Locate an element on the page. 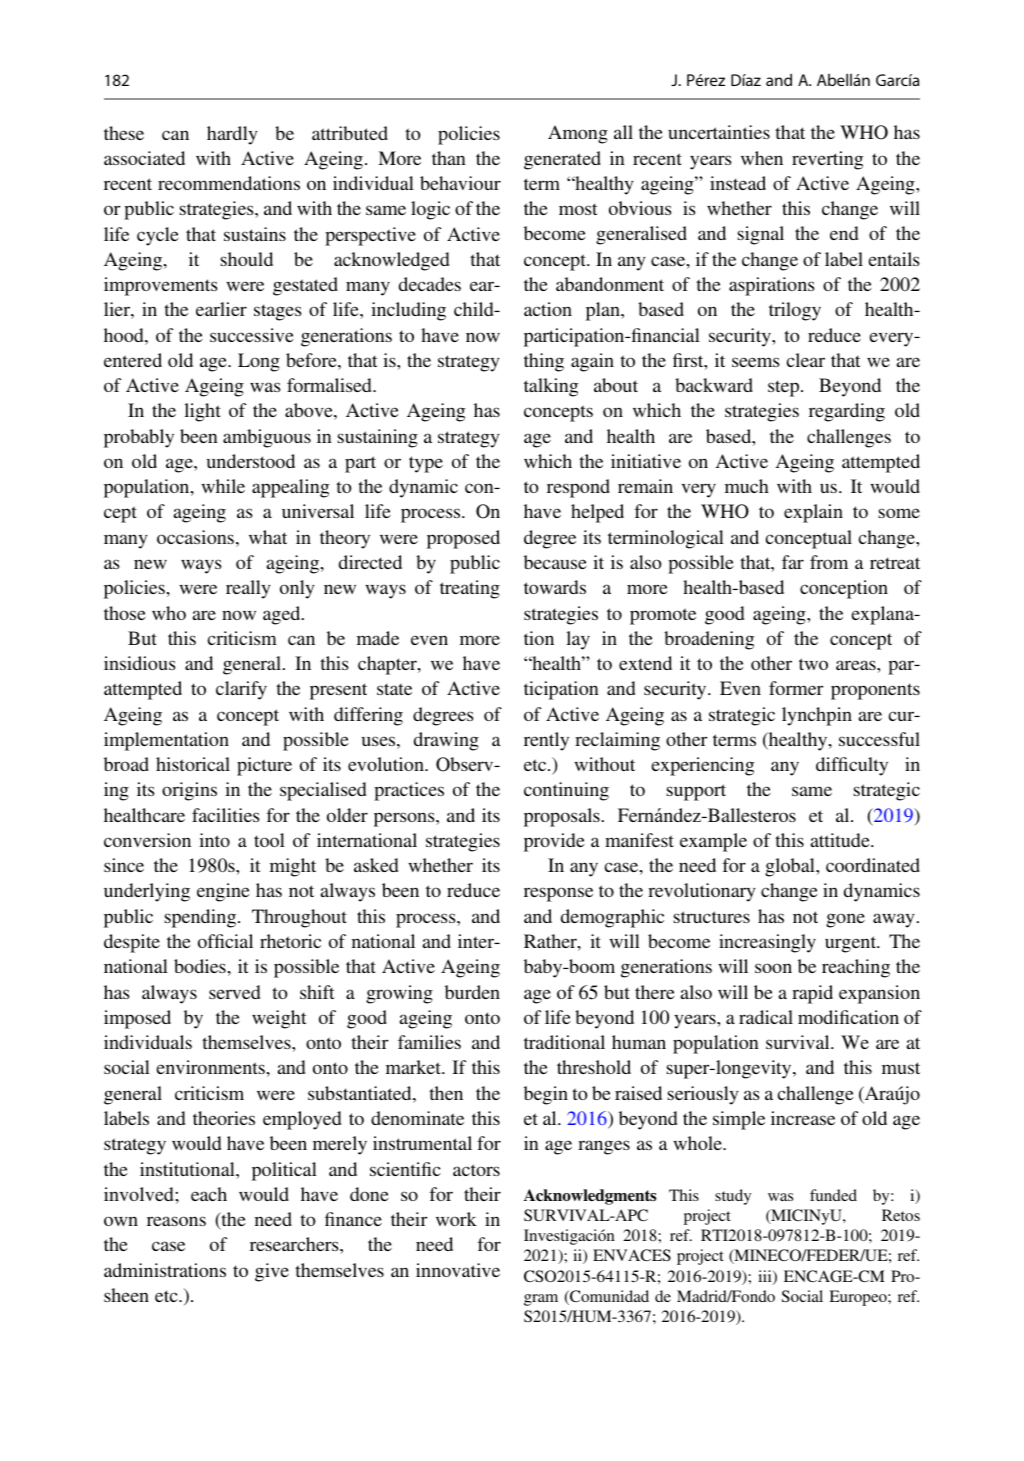  give is located at coordinates (272, 1272).
